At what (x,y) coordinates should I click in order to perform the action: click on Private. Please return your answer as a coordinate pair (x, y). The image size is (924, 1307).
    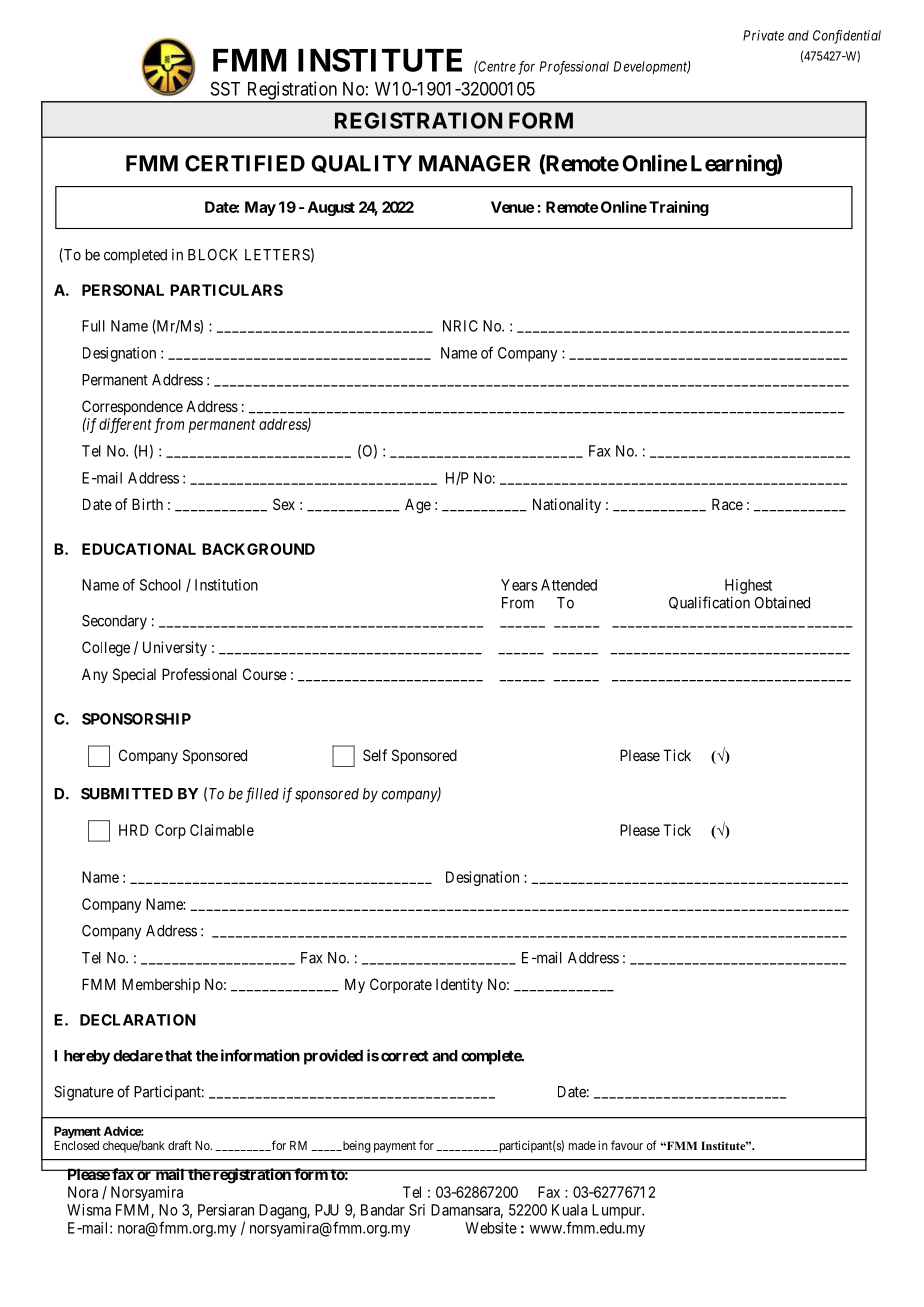
    Looking at the image, I should click on (763, 35).
